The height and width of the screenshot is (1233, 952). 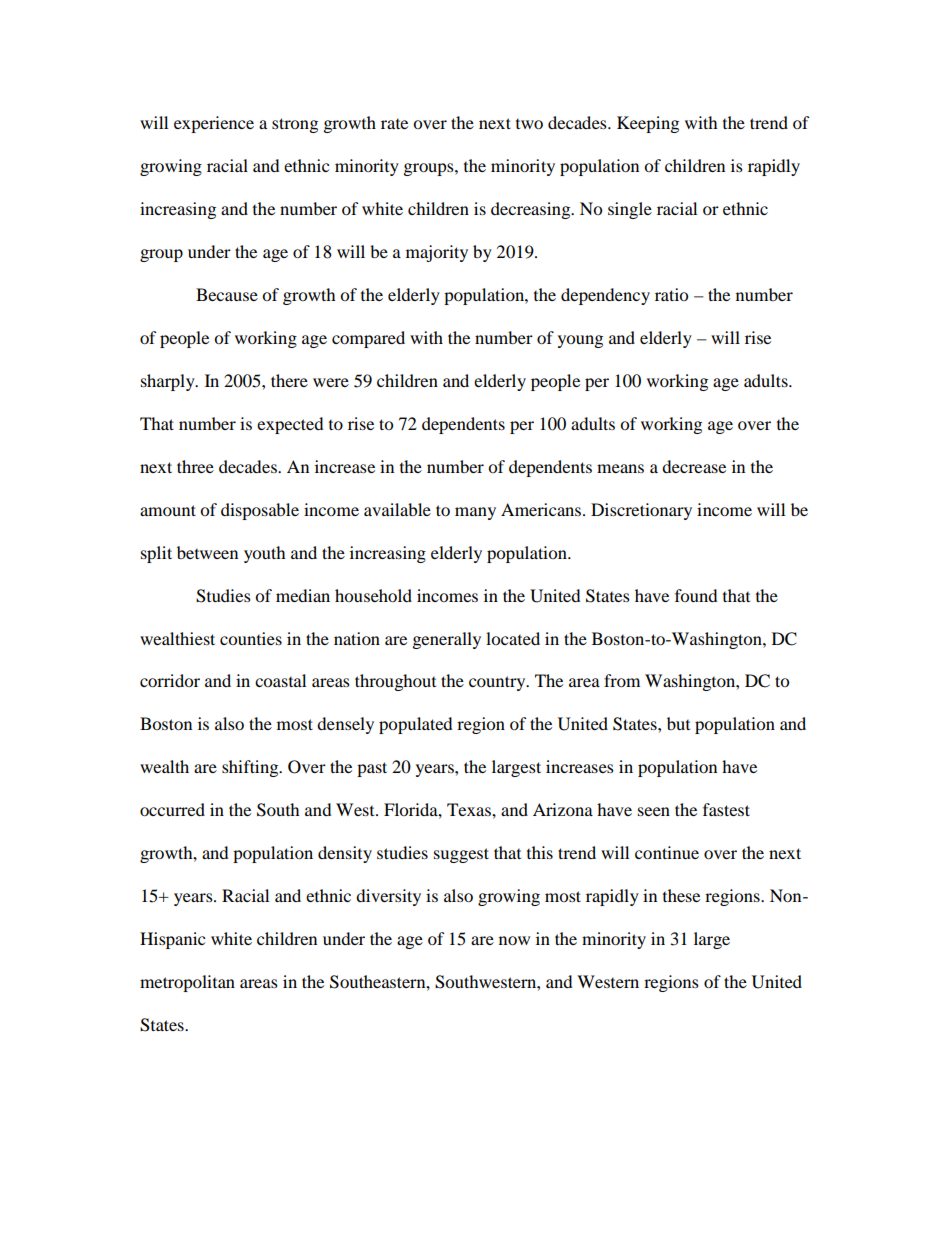 I want to click on Keeping, so click(x=648, y=124).
